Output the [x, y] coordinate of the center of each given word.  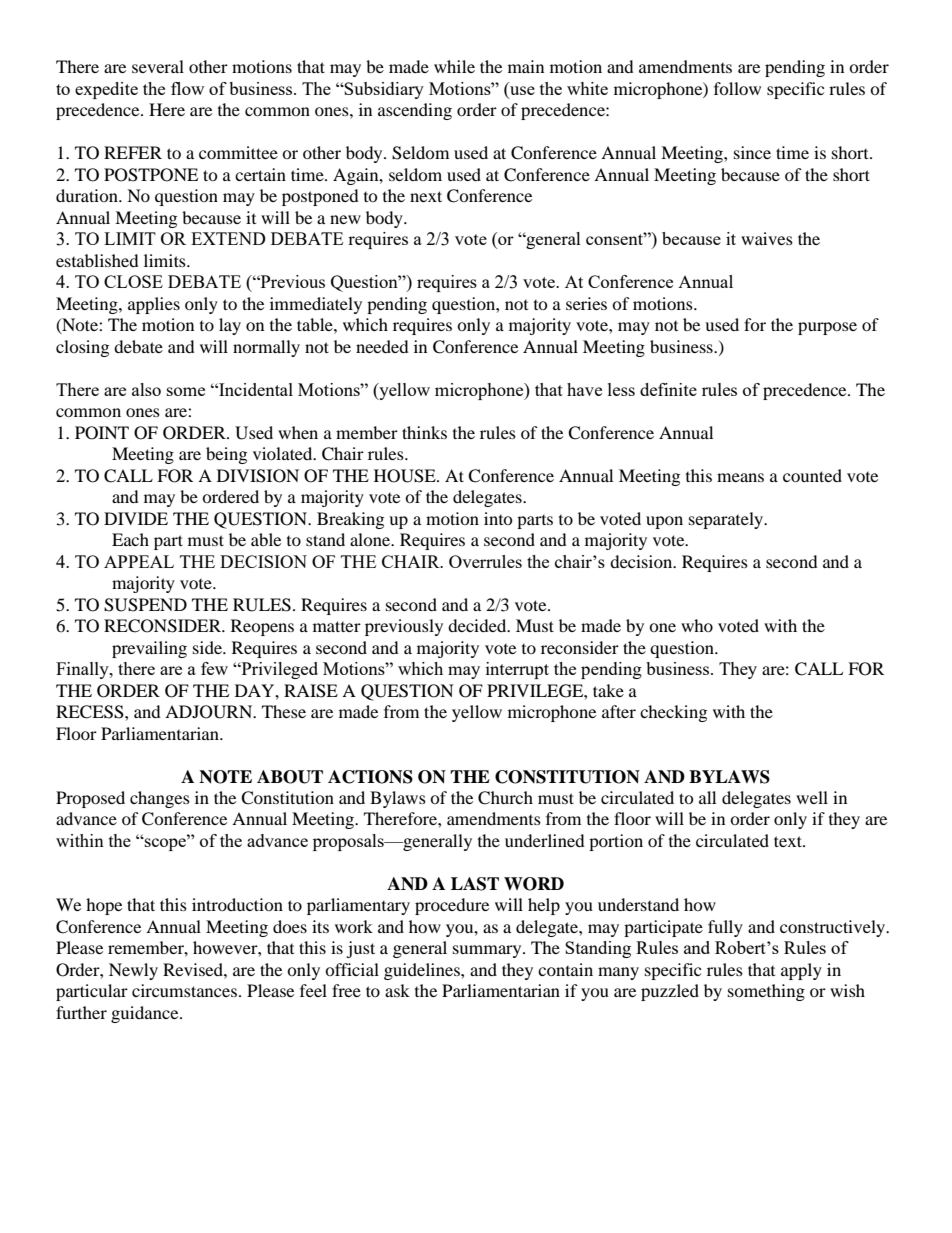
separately [727, 520]
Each [130, 539]
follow [737, 88]
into [498, 518]
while [454, 66]
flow [187, 88]
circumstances [184, 990]
